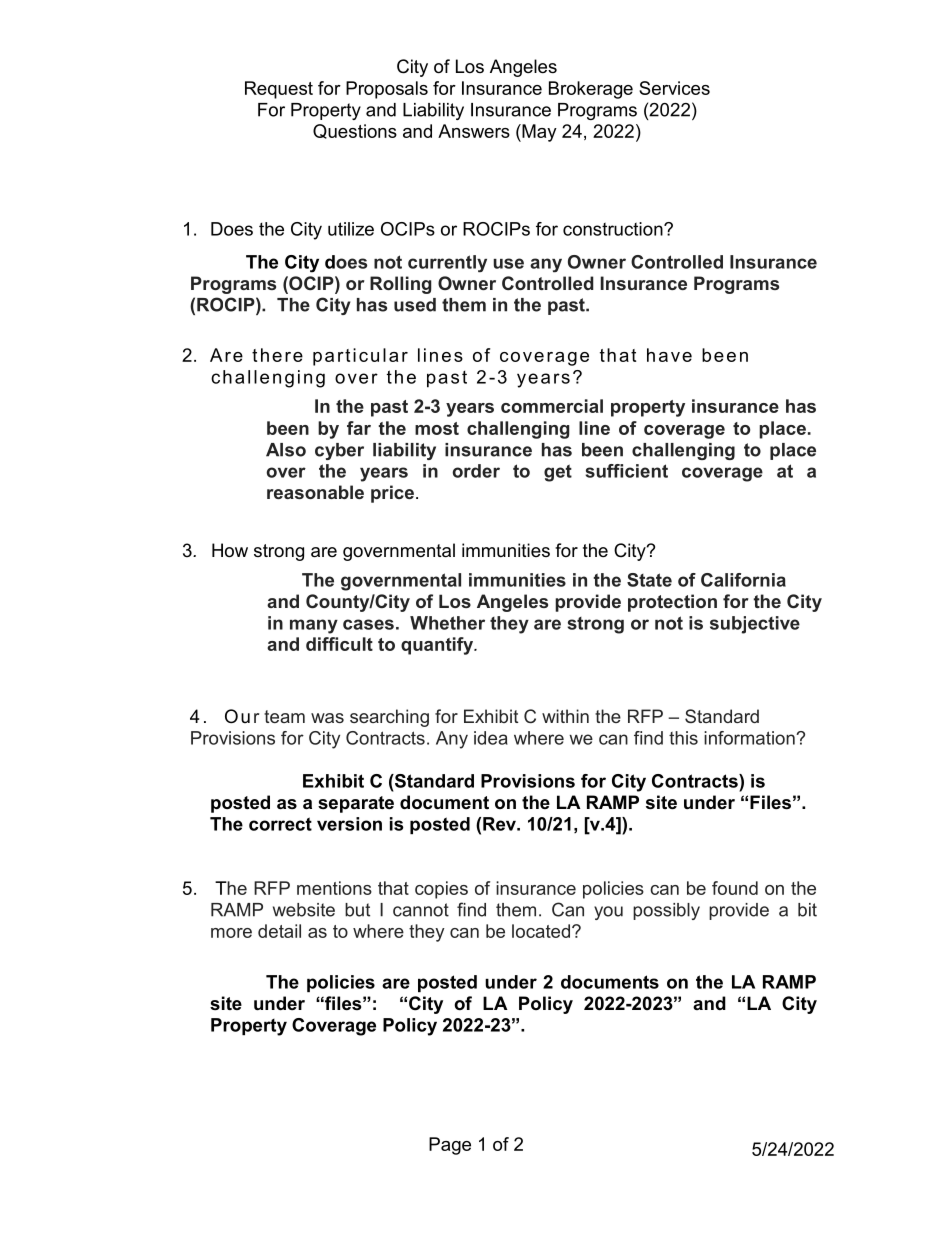 The height and width of the screenshot is (1233, 952). Describe the element at coordinates (474, 131) in the screenshot. I see `Answers` at that location.
